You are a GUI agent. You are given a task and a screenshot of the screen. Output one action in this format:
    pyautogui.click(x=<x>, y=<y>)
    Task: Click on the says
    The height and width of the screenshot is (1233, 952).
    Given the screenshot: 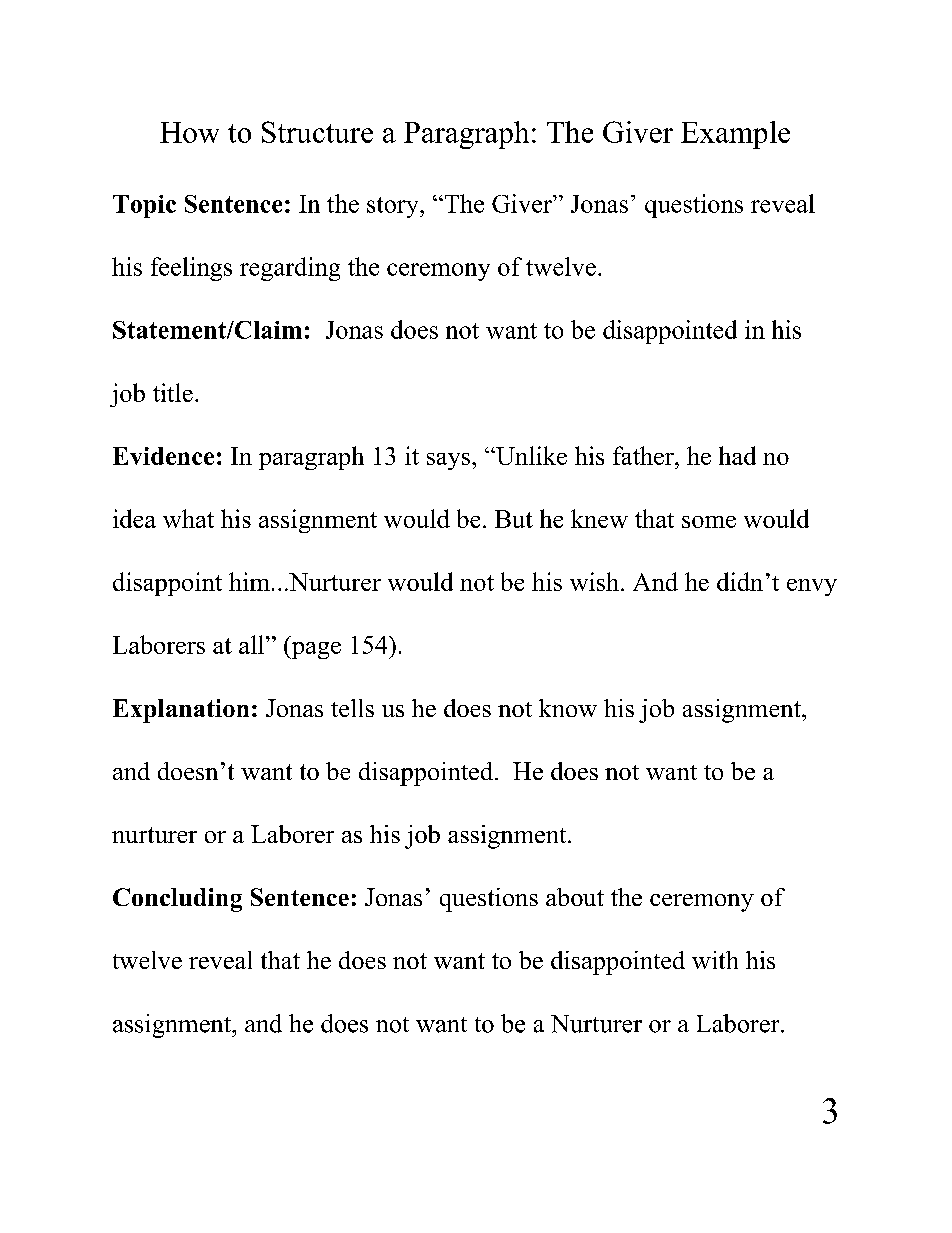 What is the action you would take?
    pyautogui.click(x=448, y=461)
